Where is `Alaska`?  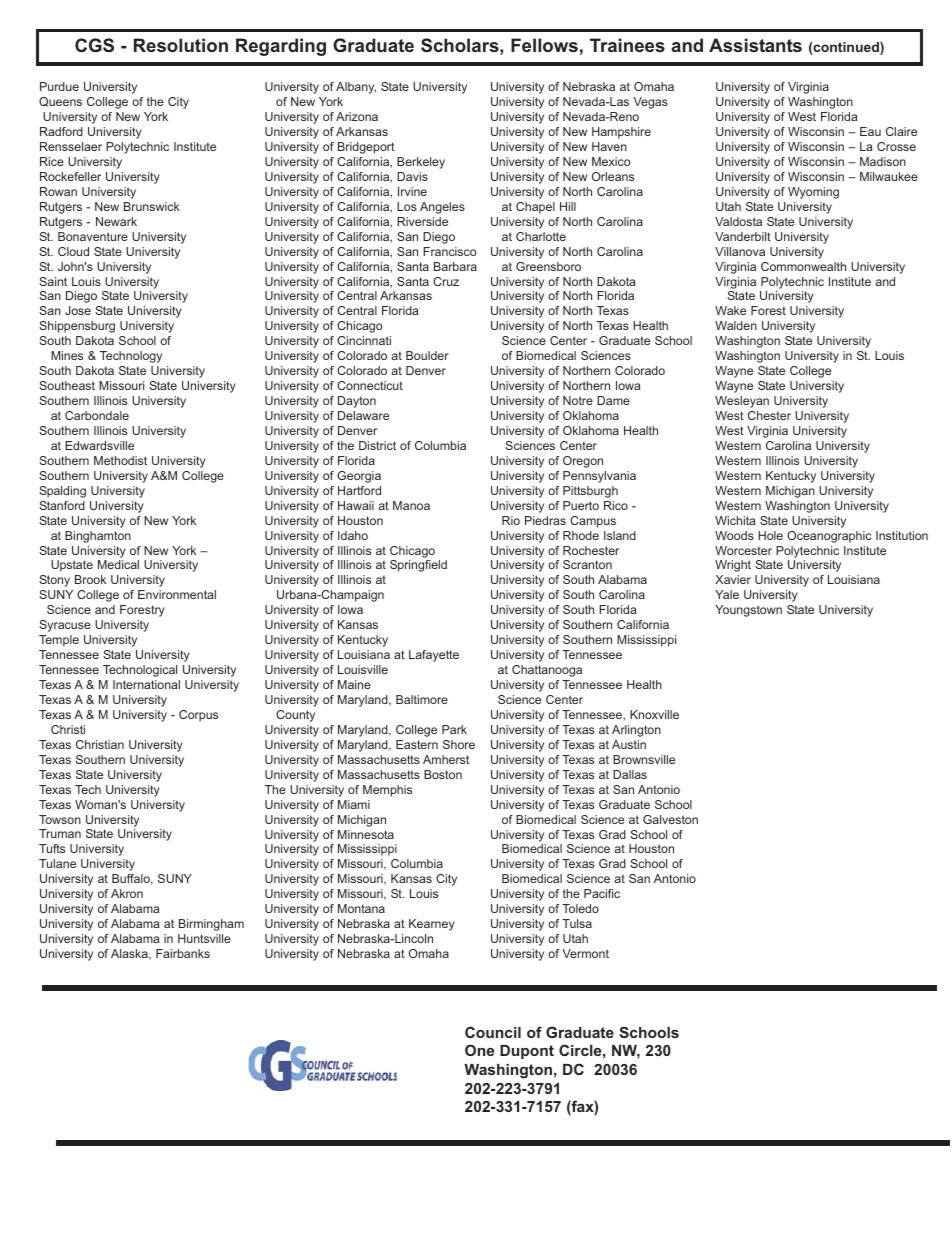
Alaska is located at coordinates (130, 954).
